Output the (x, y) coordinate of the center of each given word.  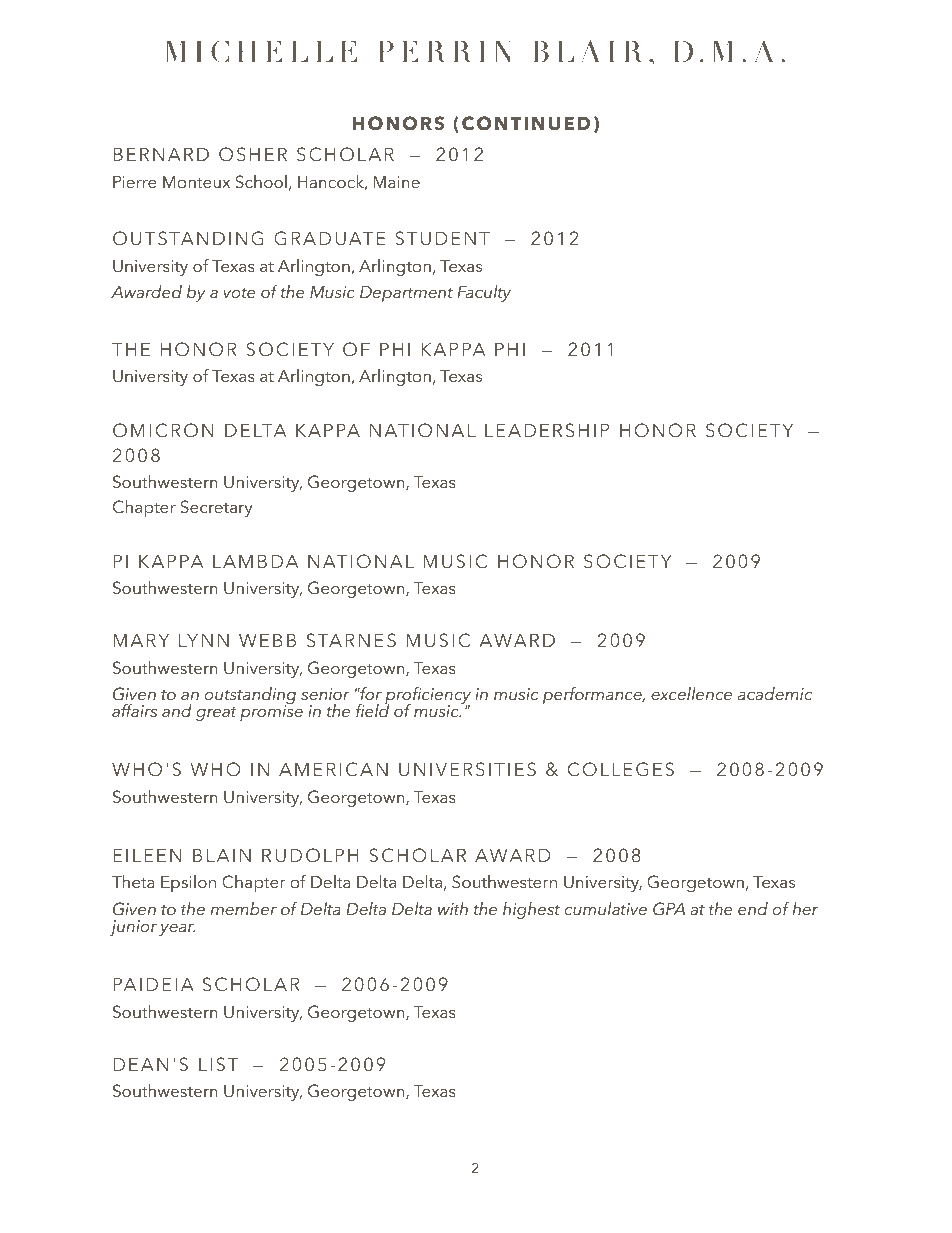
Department (406, 294)
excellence (691, 693)
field (372, 709)
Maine (397, 182)
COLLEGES (621, 769)
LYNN (204, 640)
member (244, 908)
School (261, 182)
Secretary (216, 508)
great (216, 714)
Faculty (484, 293)
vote (239, 292)
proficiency (428, 697)
